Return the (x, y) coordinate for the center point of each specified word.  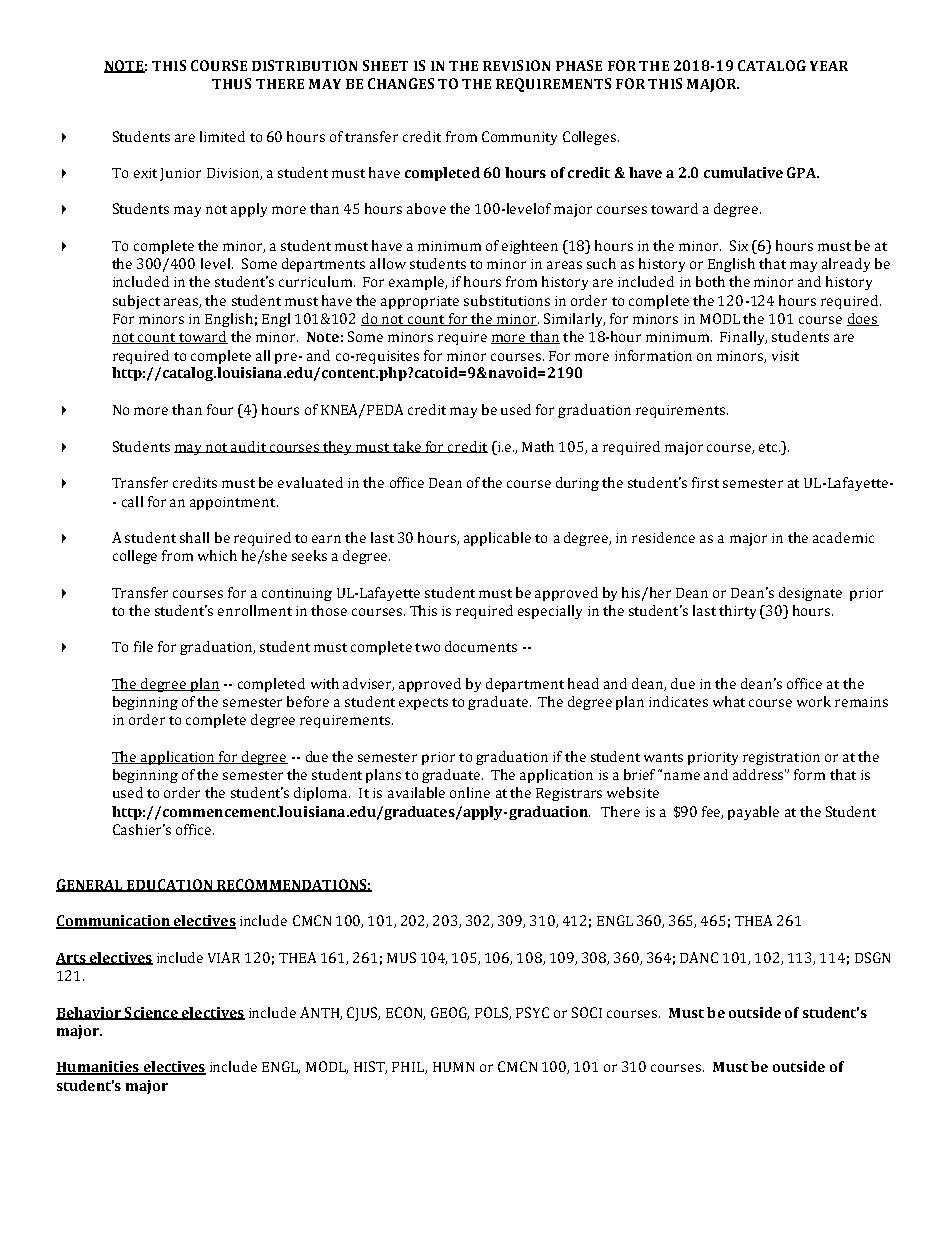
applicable (497, 539)
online (470, 792)
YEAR (829, 66)
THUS (231, 83)
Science (151, 1013)
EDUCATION (170, 885)
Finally (743, 338)
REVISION (516, 65)
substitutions (507, 300)
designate (810, 594)
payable (753, 813)
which (217, 555)
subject (136, 302)
